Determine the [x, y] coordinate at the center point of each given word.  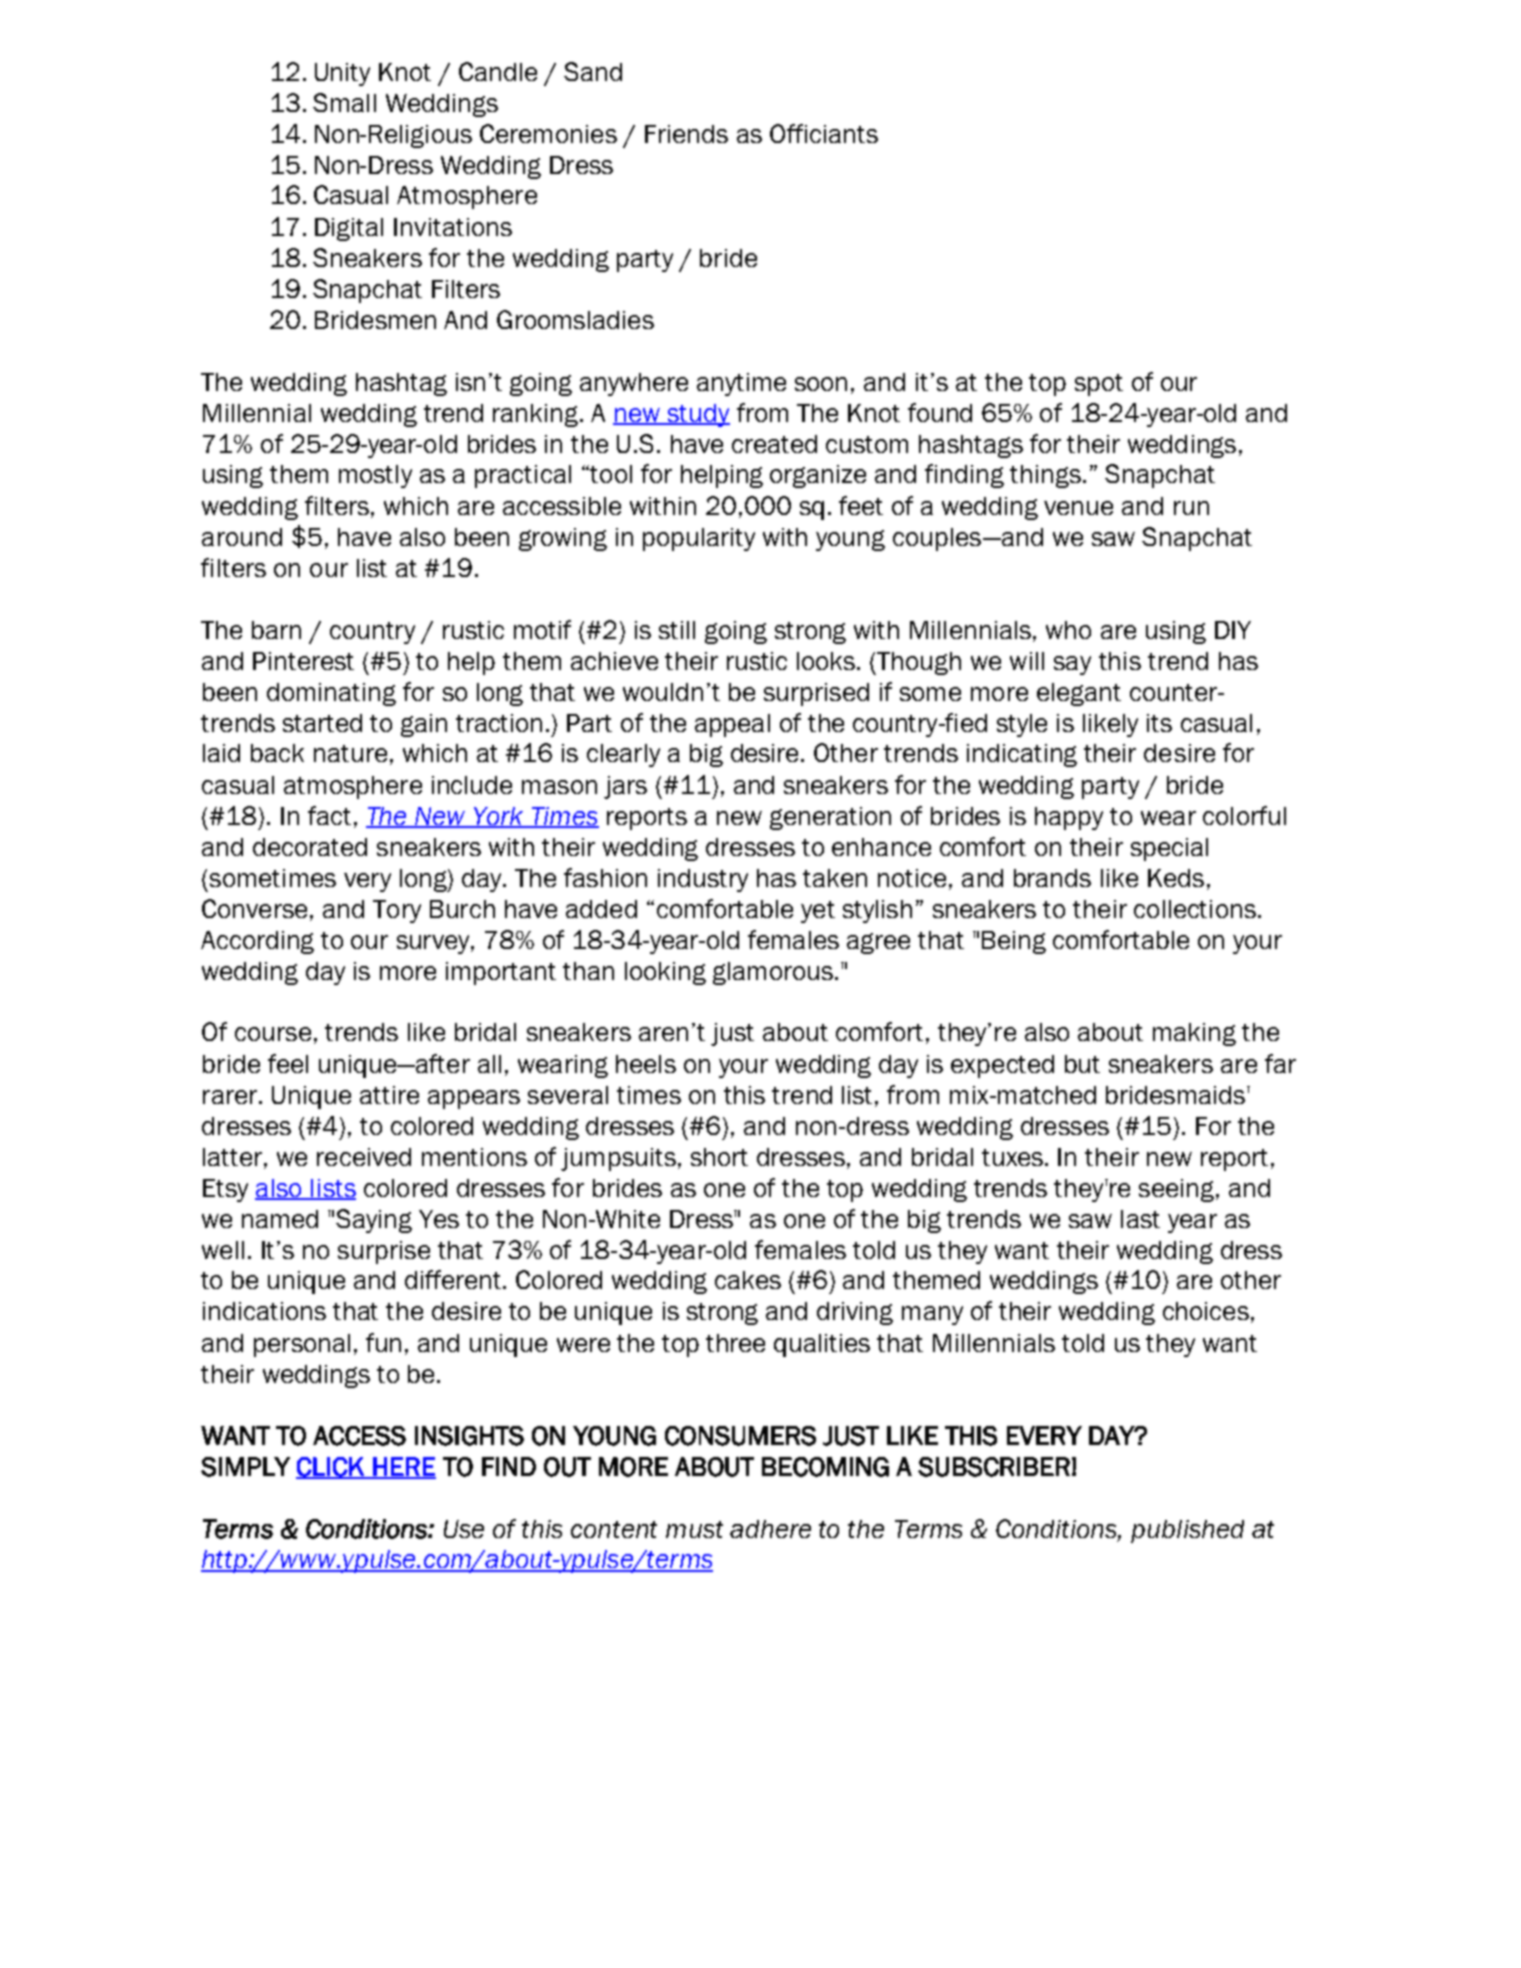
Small [344, 102]
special [1169, 849]
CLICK [331, 1468]
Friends [686, 134]
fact [329, 815]
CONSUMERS [740, 1436]
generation [830, 818]
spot [1099, 385]
